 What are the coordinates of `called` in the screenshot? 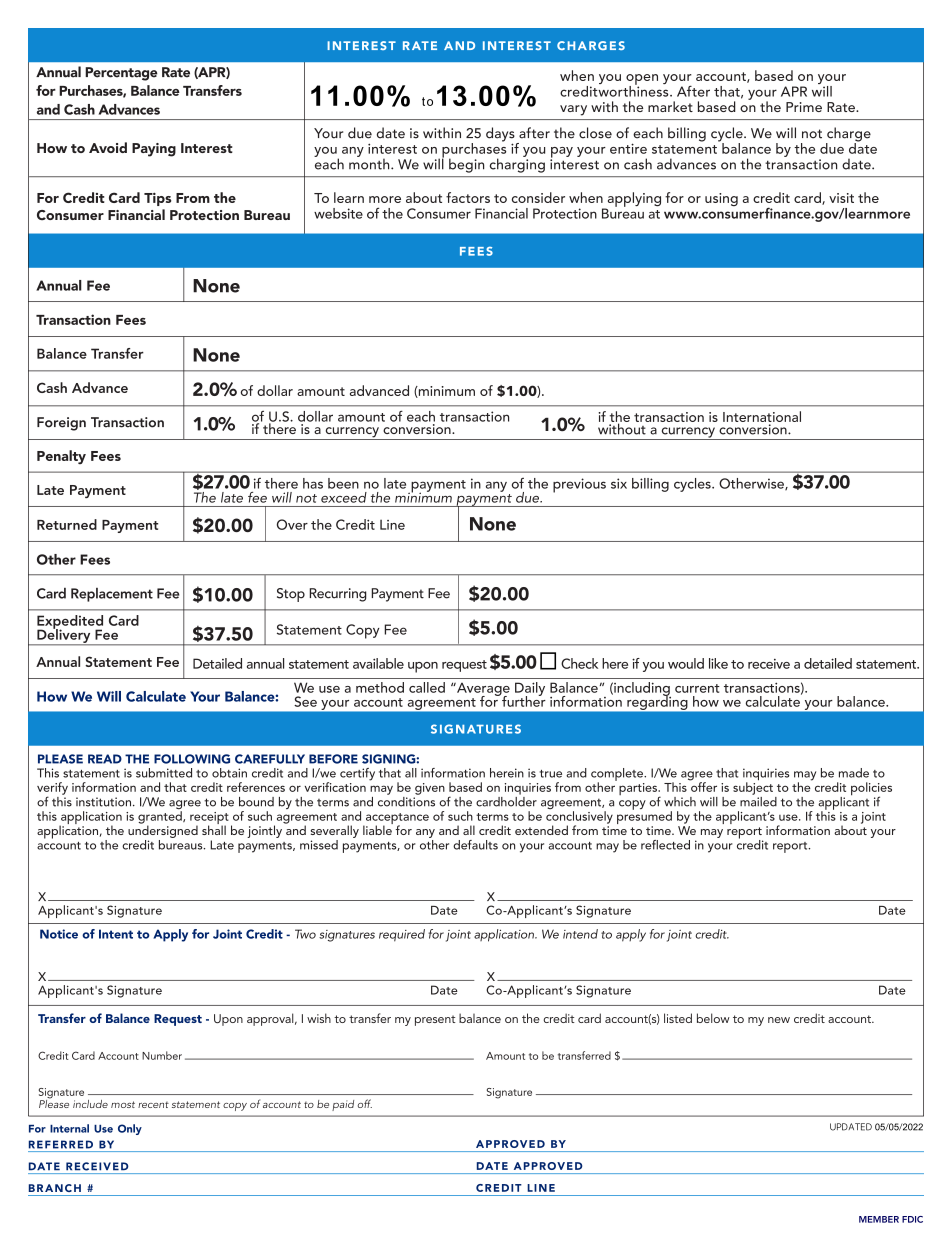 It's located at (427, 687).
